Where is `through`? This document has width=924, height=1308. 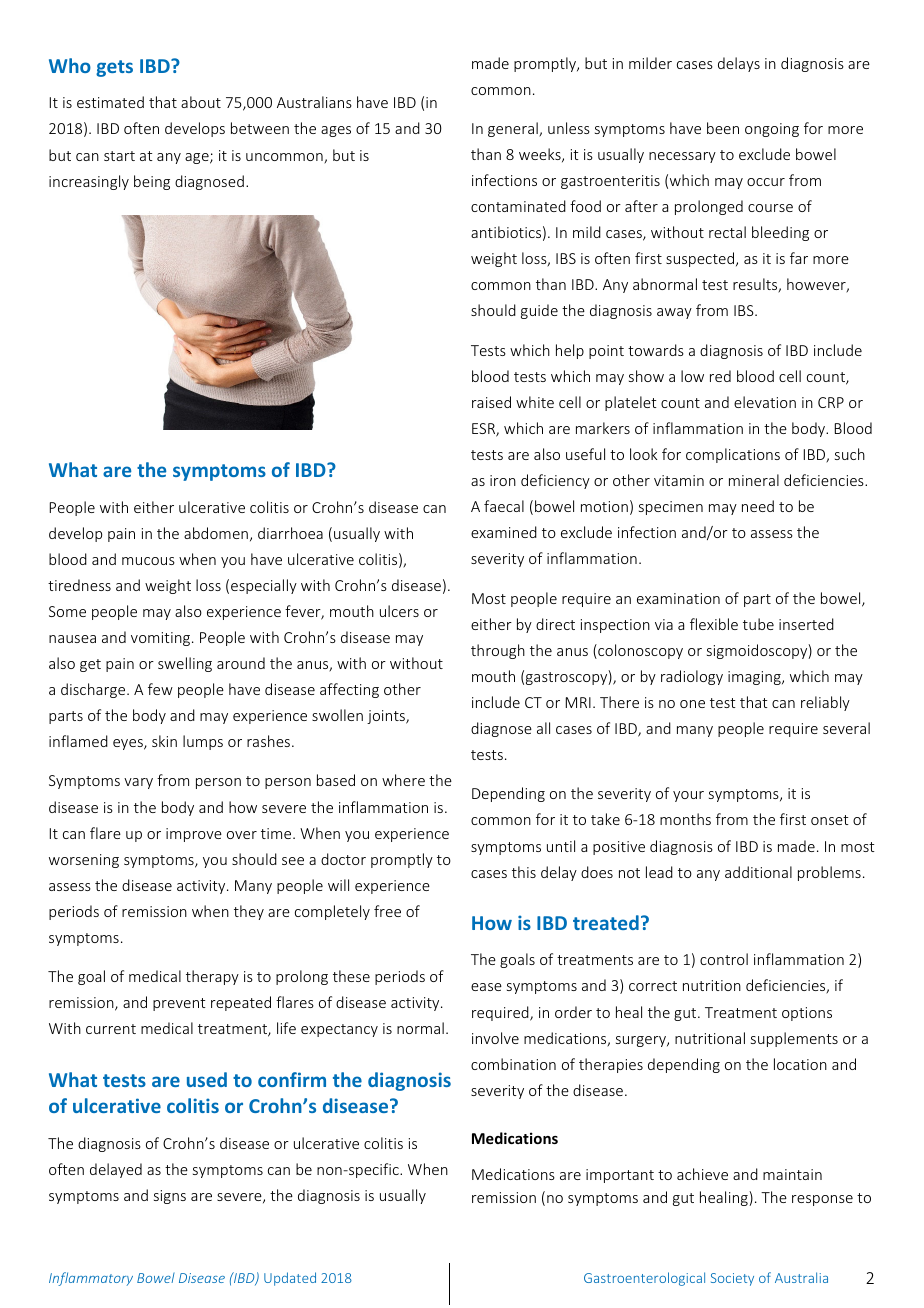 through is located at coordinates (498, 651).
